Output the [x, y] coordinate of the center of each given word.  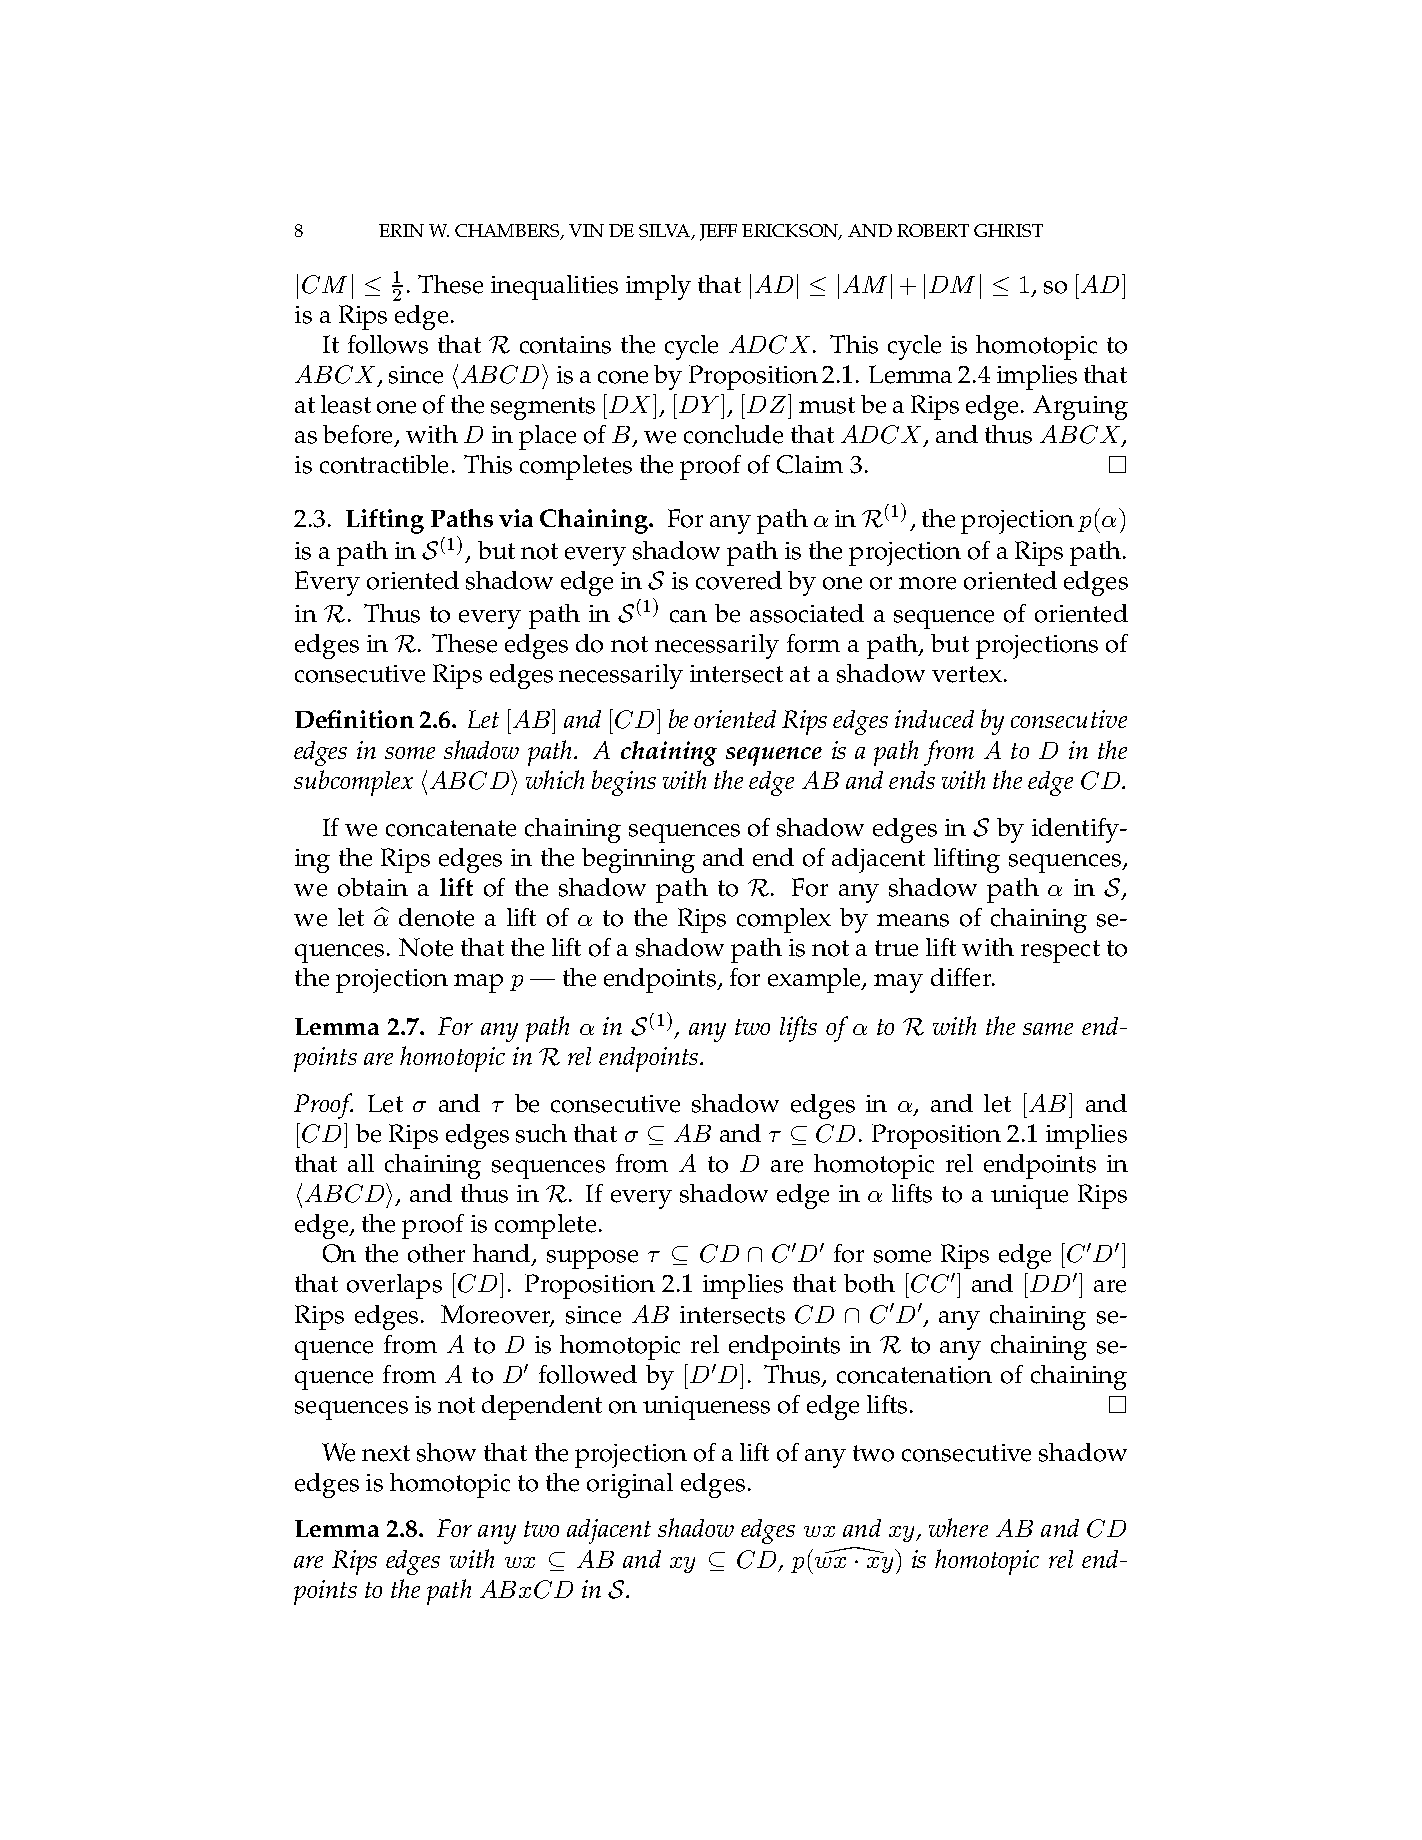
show [446, 1452]
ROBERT [933, 230]
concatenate [451, 828]
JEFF [718, 232]
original [630, 1485]
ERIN [401, 230]
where [958, 1527]
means [913, 920]
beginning [638, 860]
